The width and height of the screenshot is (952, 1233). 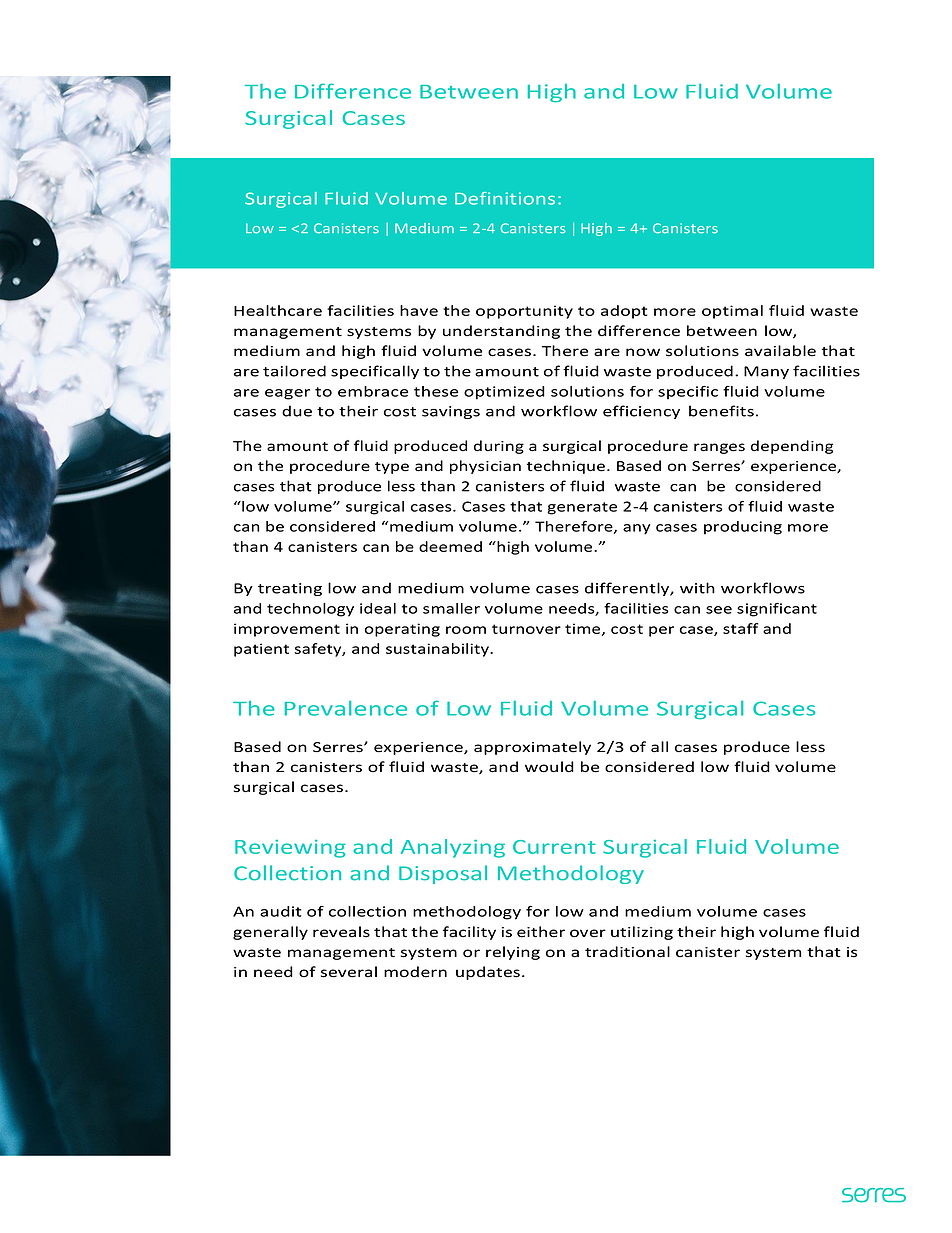 What do you see at coordinates (721, 411) in the screenshot?
I see `benefits` at bounding box center [721, 411].
